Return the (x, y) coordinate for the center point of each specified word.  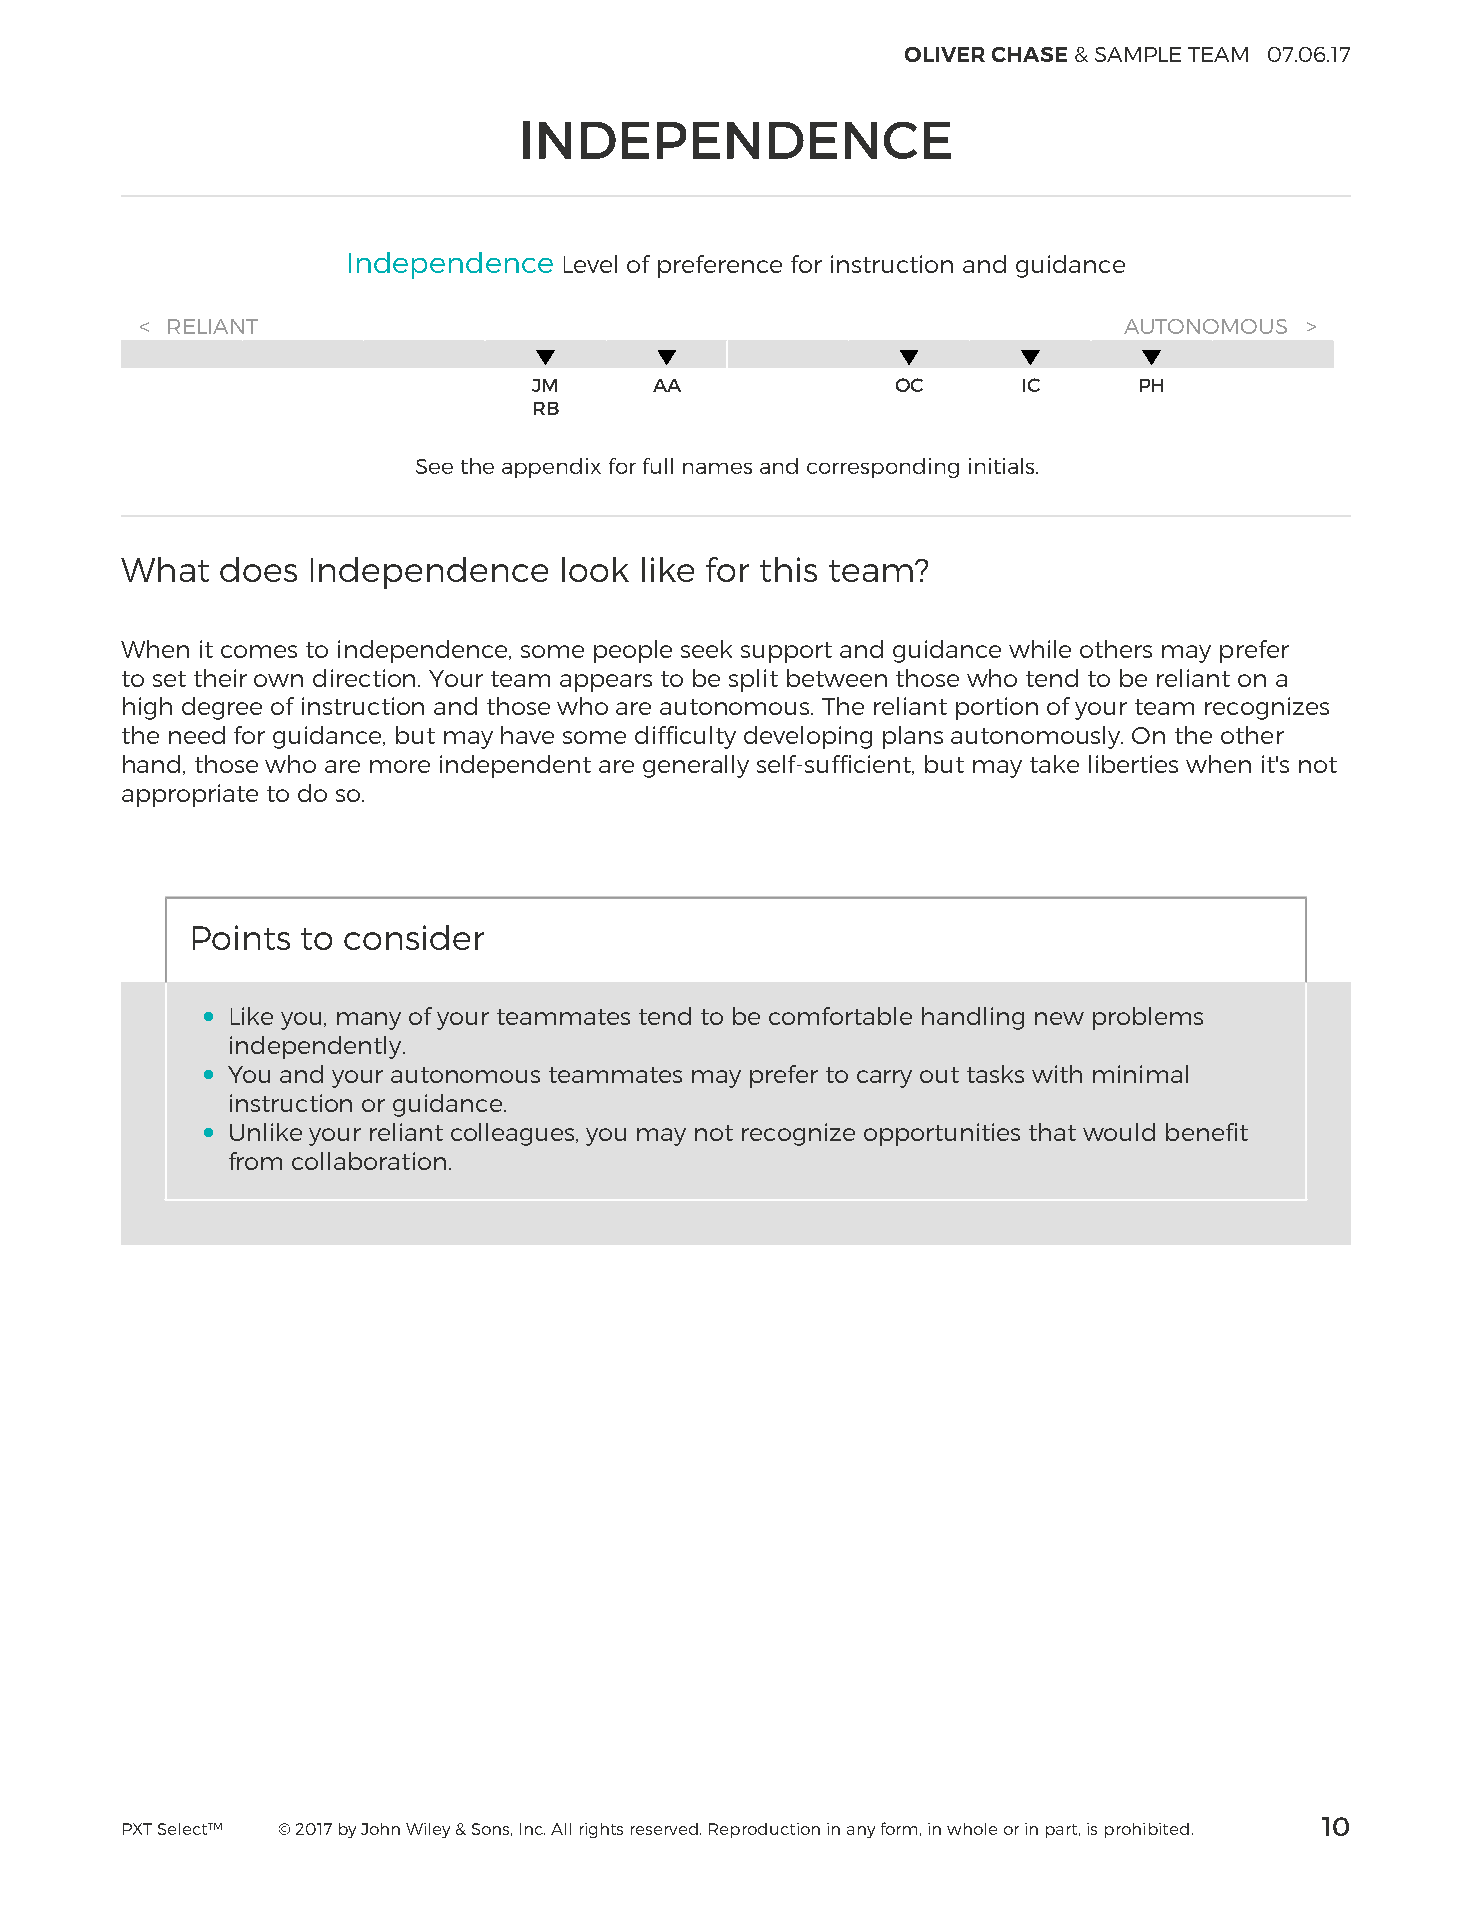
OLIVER (945, 54)
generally (696, 766)
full (658, 466)
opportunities (942, 1134)
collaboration (369, 1161)
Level (590, 264)
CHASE (1029, 54)
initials (1003, 466)
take (1054, 764)
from (255, 1161)
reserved (664, 1829)
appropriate (190, 795)
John (380, 1829)
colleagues (514, 1134)
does (258, 569)
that (1052, 1132)
